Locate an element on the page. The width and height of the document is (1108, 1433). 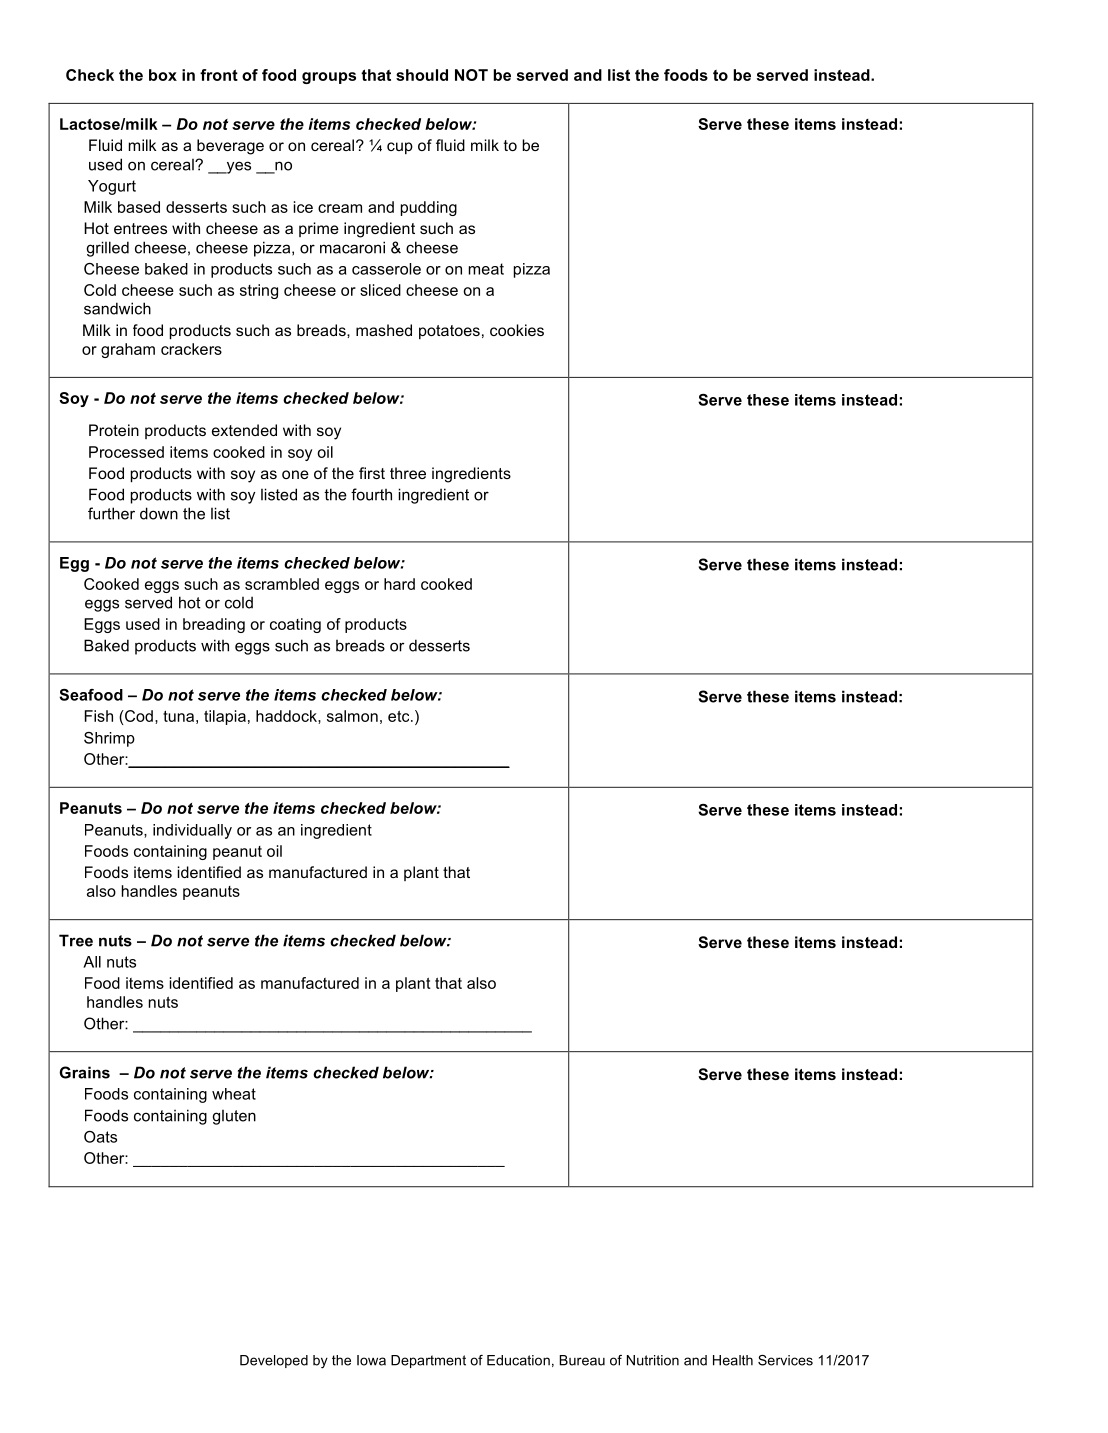
individually is located at coordinates (192, 831).
